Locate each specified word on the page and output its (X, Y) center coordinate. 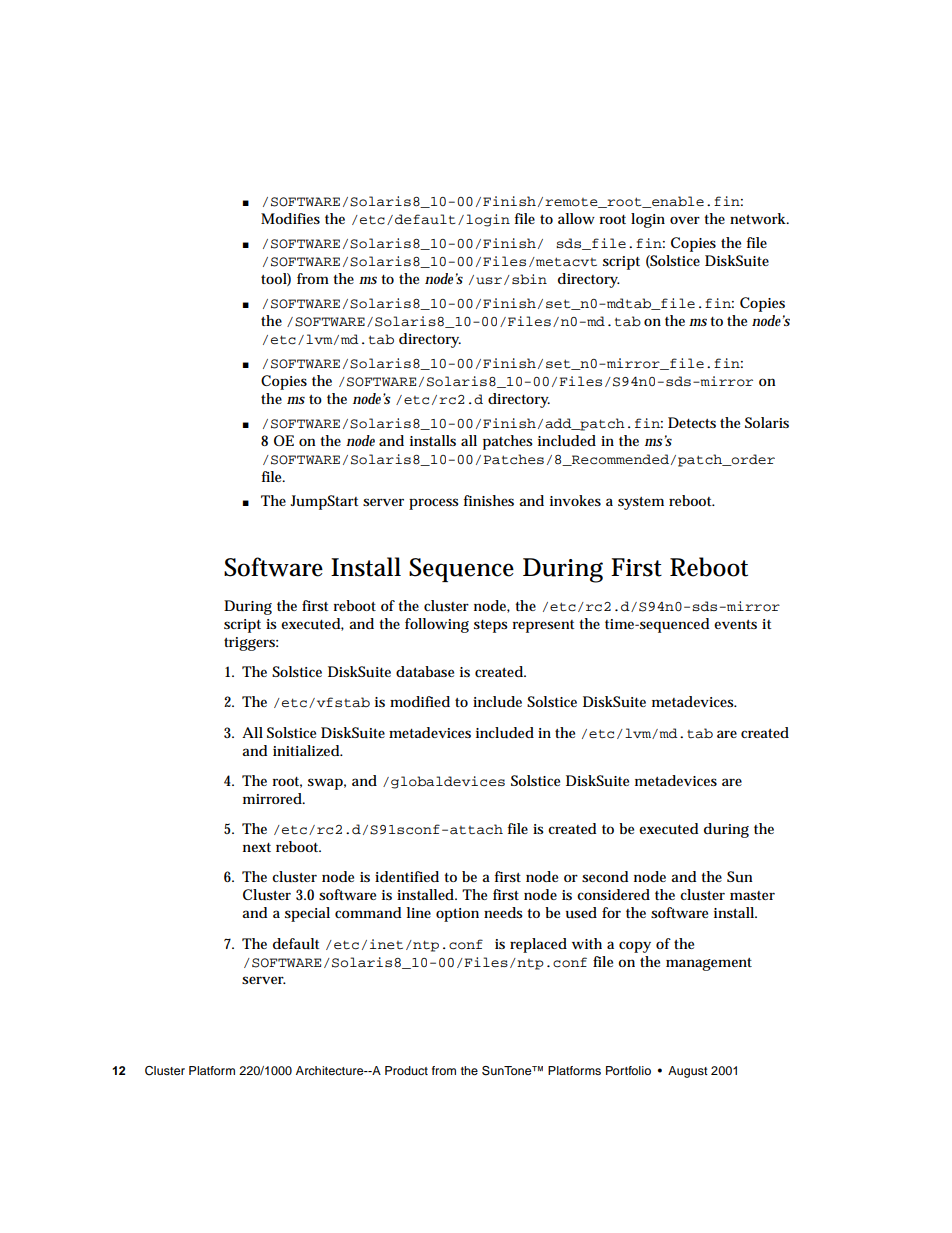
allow (576, 218)
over (685, 220)
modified (420, 701)
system (641, 503)
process (434, 504)
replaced (538, 945)
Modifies (290, 218)
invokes (575, 500)
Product (406, 1070)
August (688, 1072)
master (752, 895)
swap (325, 784)
